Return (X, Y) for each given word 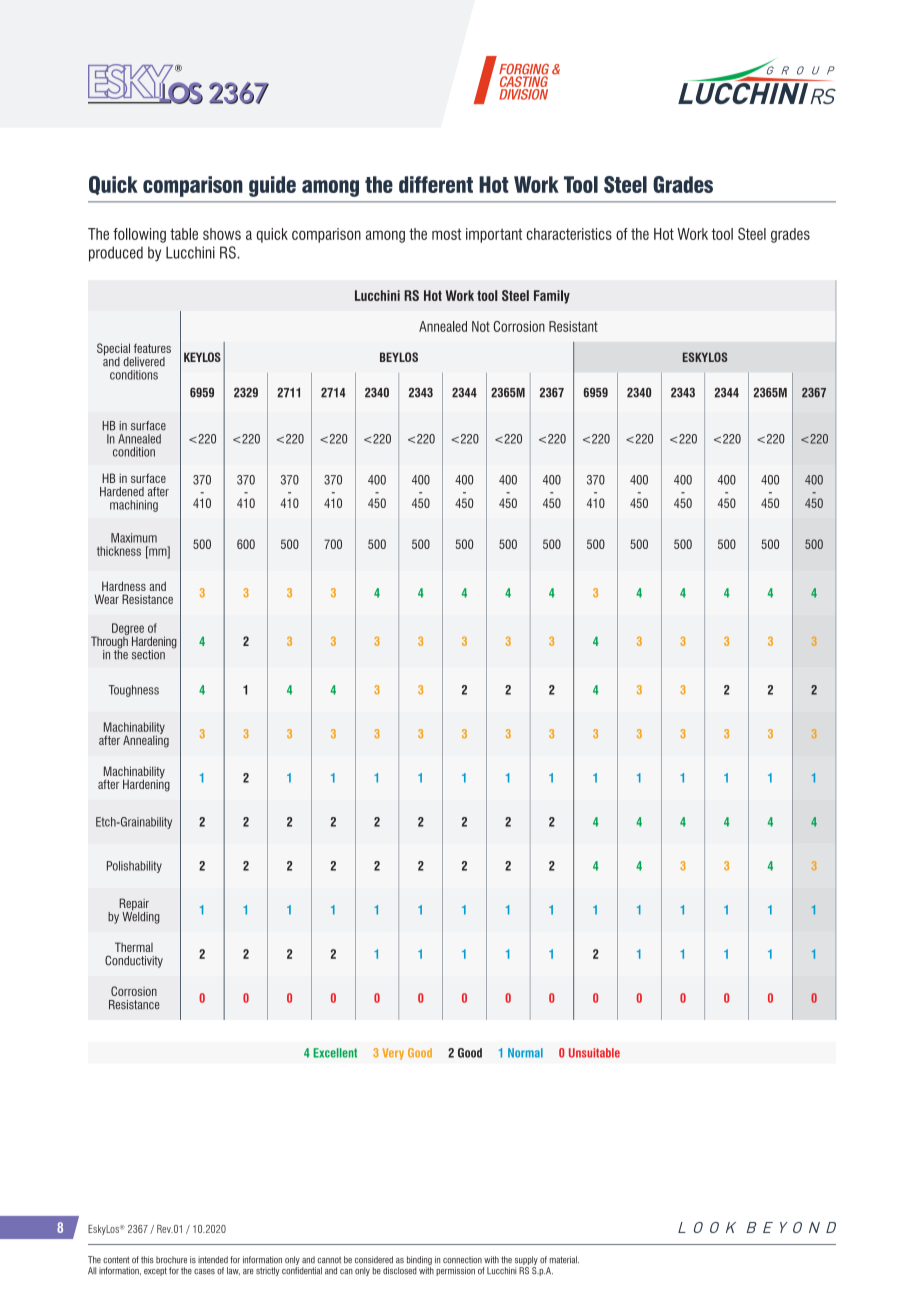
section (148, 655)
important (494, 235)
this (147, 1260)
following (139, 235)
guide (272, 186)
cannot (329, 1260)
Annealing (146, 740)
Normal (525, 1053)
